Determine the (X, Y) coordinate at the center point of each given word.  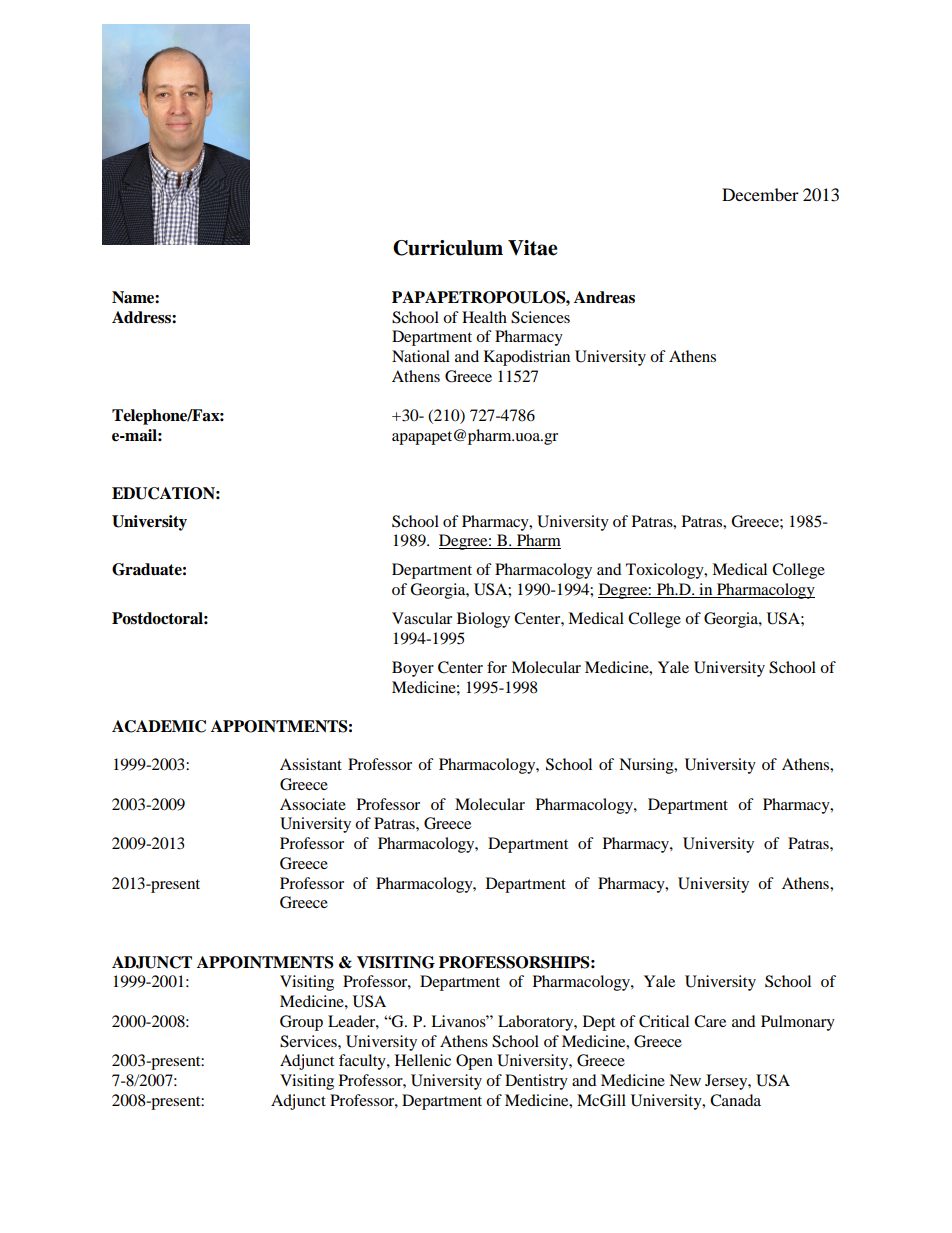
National (421, 356)
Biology (483, 620)
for (497, 667)
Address (142, 317)
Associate (313, 804)
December (760, 194)
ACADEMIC (159, 726)
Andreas (604, 297)
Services (309, 1041)
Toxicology (666, 571)
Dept (599, 1023)
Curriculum (448, 248)
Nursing (647, 766)
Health (484, 317)
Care (710, 1021)
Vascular (422, 618)
